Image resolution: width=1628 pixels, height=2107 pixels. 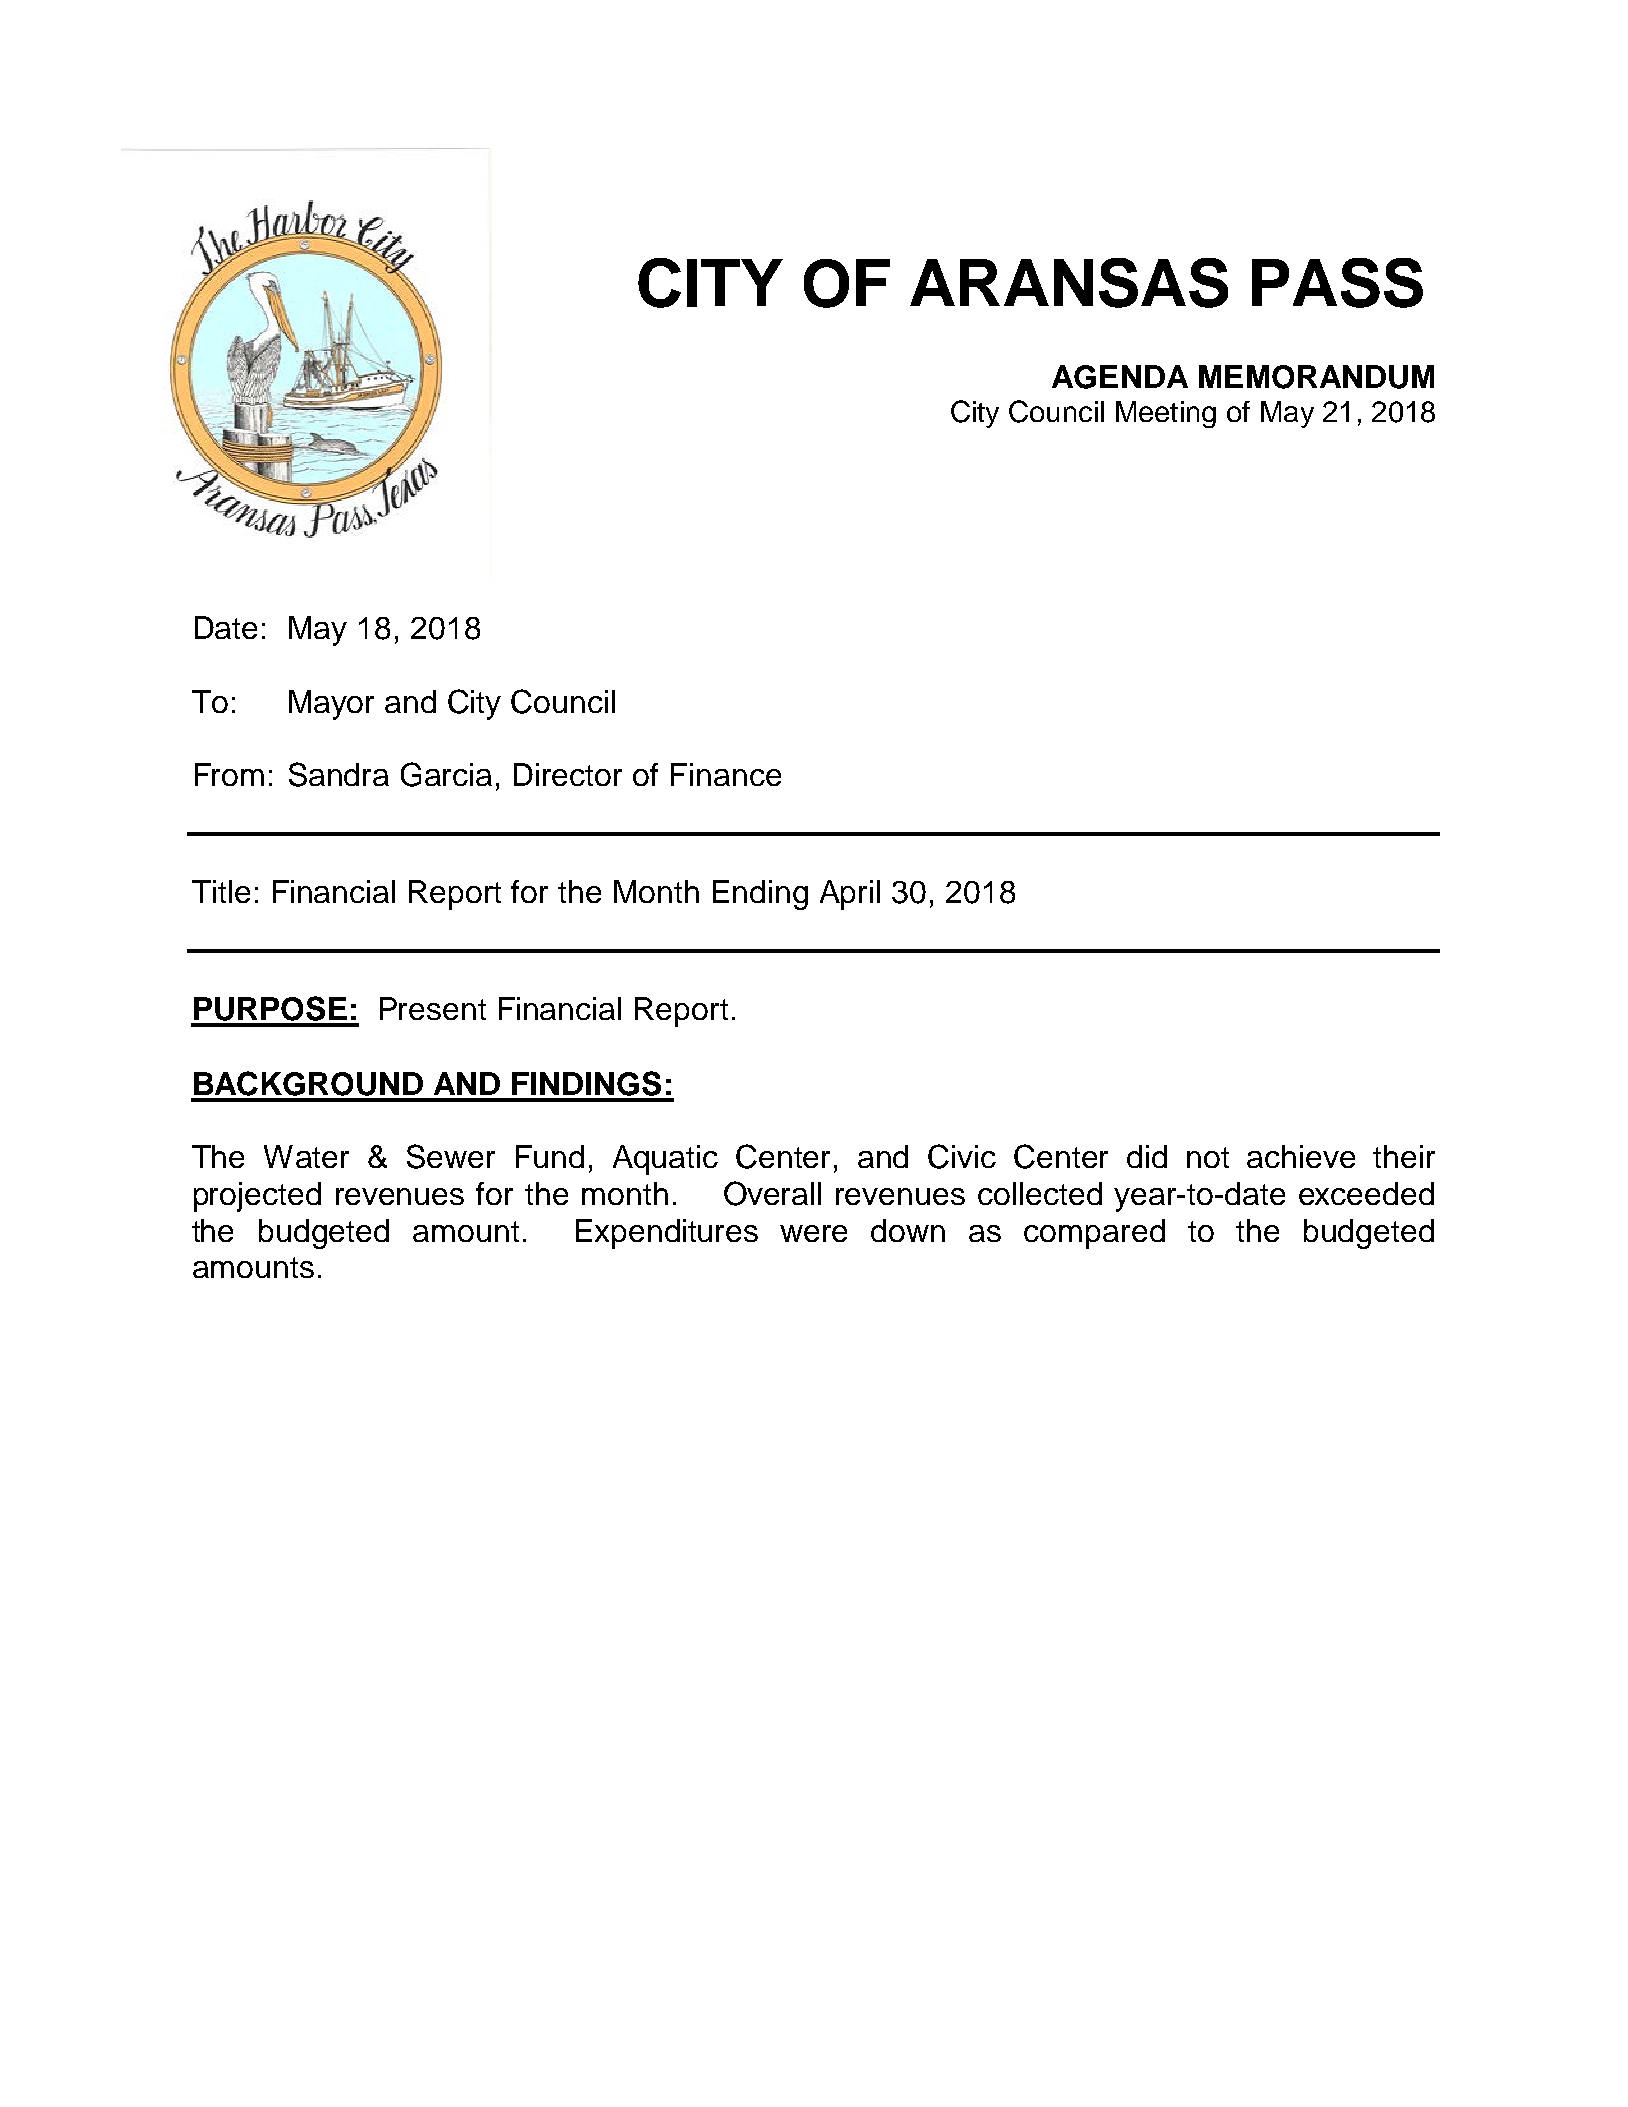 I want to click on Director, so click(x=568, y=774).
